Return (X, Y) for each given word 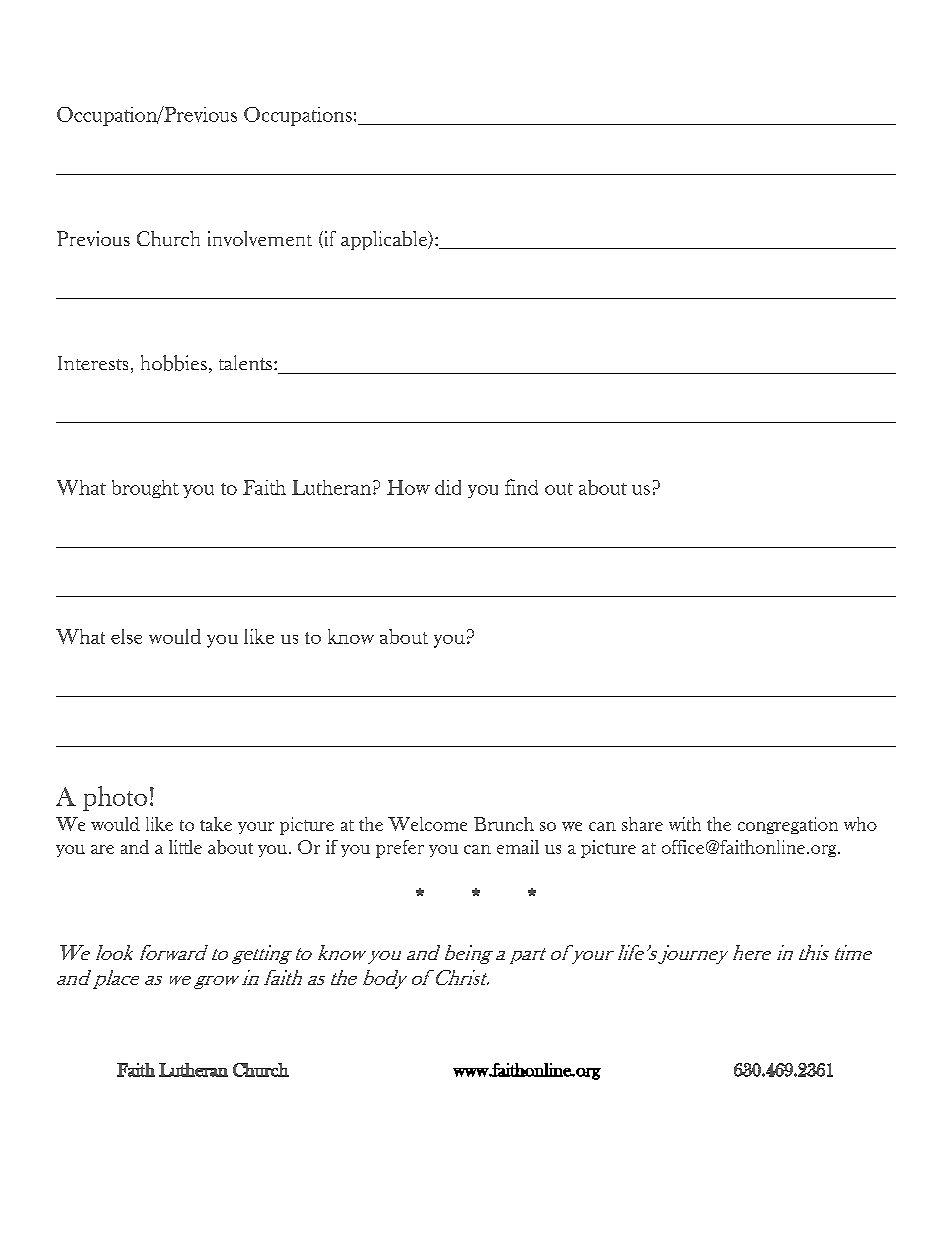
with (685, 824)
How (408, 487)
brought (145, 489)
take (216, 824)
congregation (788, 825)
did (448, 487)
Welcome (427, 824)
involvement (260, 238)
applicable (385, 240)
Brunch (504, 824)
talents (247, 362)
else (126, 636)
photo (115, 798)
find (521, 487)
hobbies (174, 363)
